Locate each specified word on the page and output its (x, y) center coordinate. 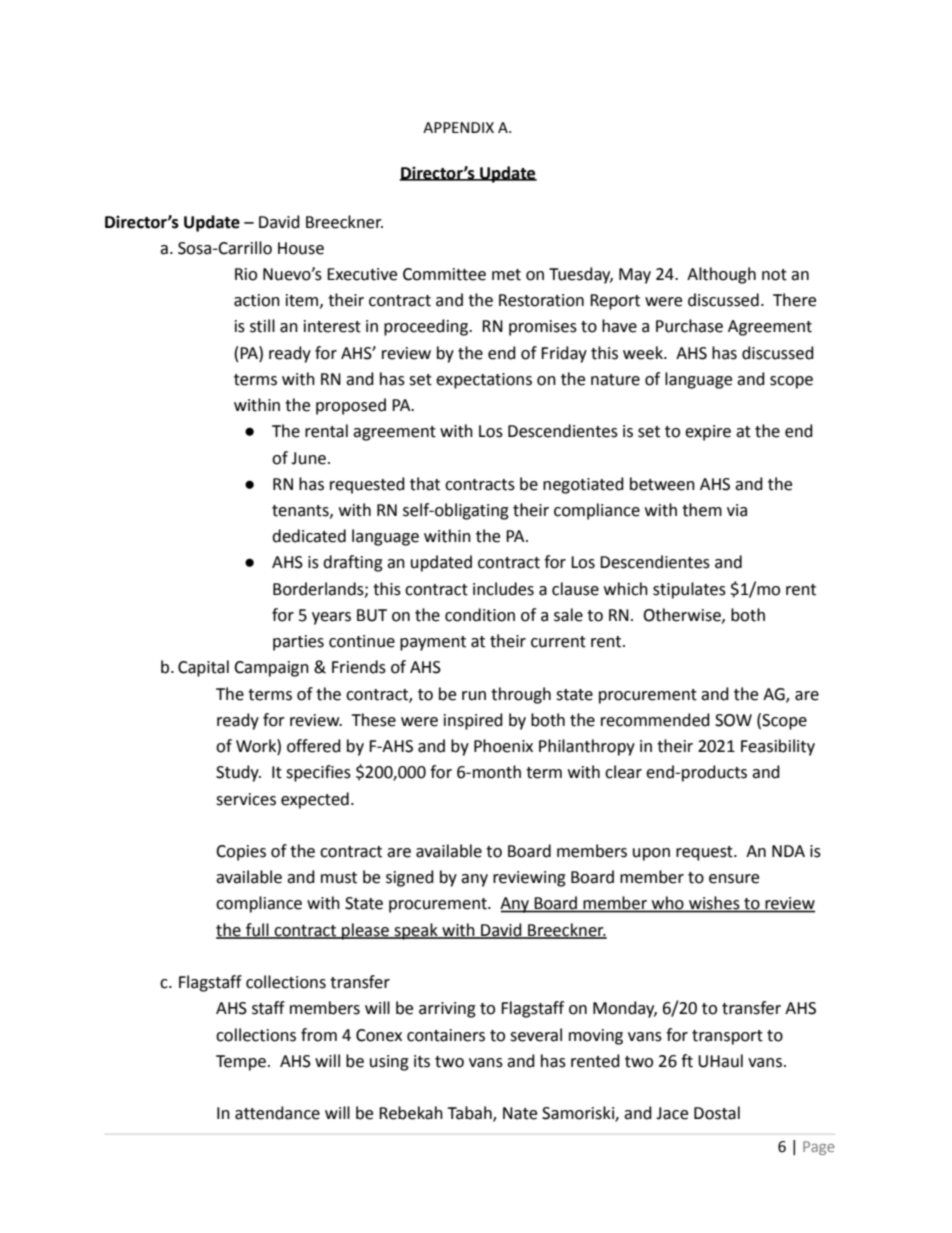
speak (416, 931)
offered (314, 746)
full (257, 930)
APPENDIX (458, 127)
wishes (714, 904)
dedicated (309, 536)
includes (503, 589)
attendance (277, 1113)
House (301, 248)
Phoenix (503, 746)
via (737, 510)
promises (543, 328)
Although (721, 275)
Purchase (689, 326)
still (262, 326)
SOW (733, 720)
